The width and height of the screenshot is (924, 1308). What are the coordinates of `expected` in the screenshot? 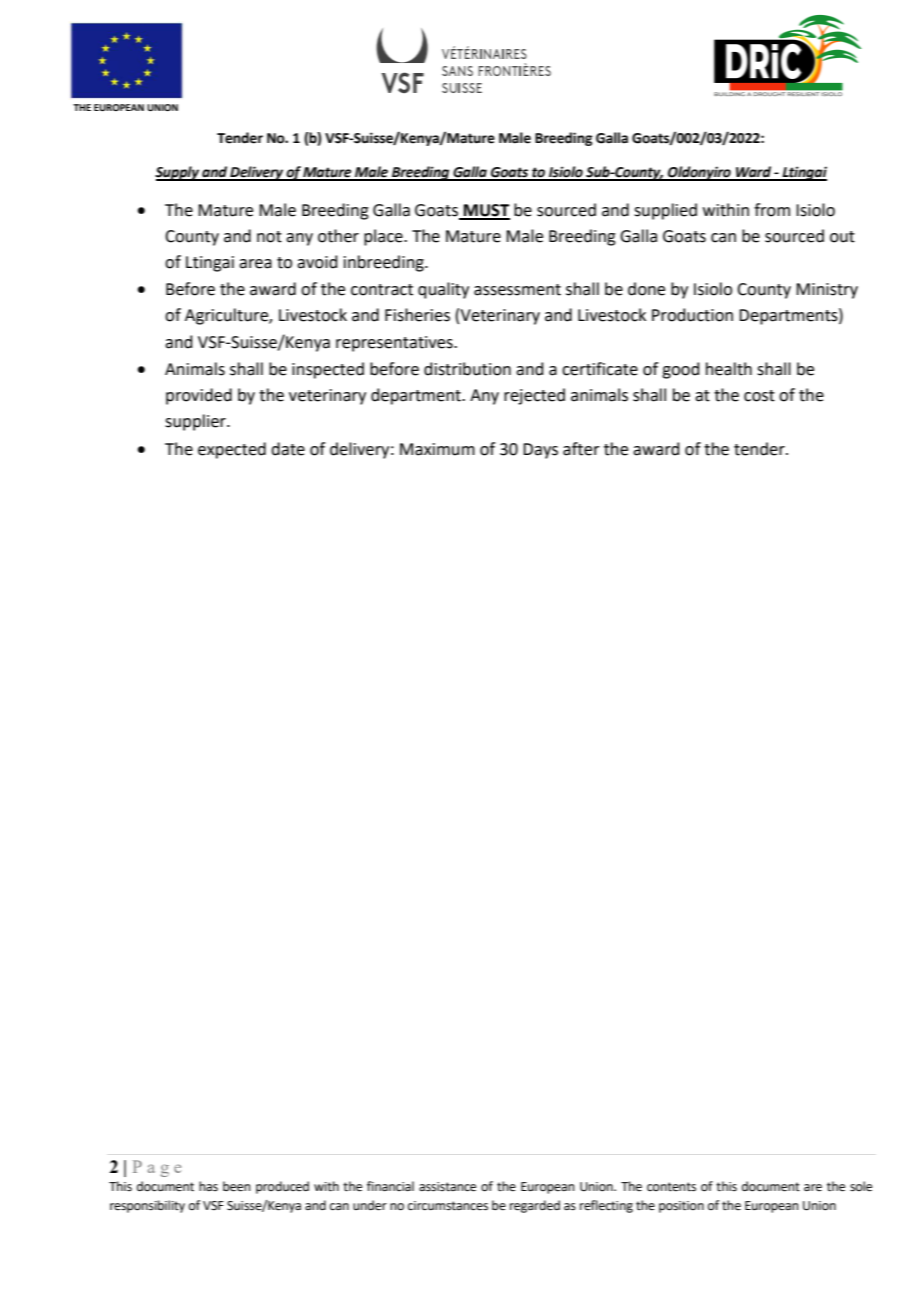 It's located at (232, 450).
